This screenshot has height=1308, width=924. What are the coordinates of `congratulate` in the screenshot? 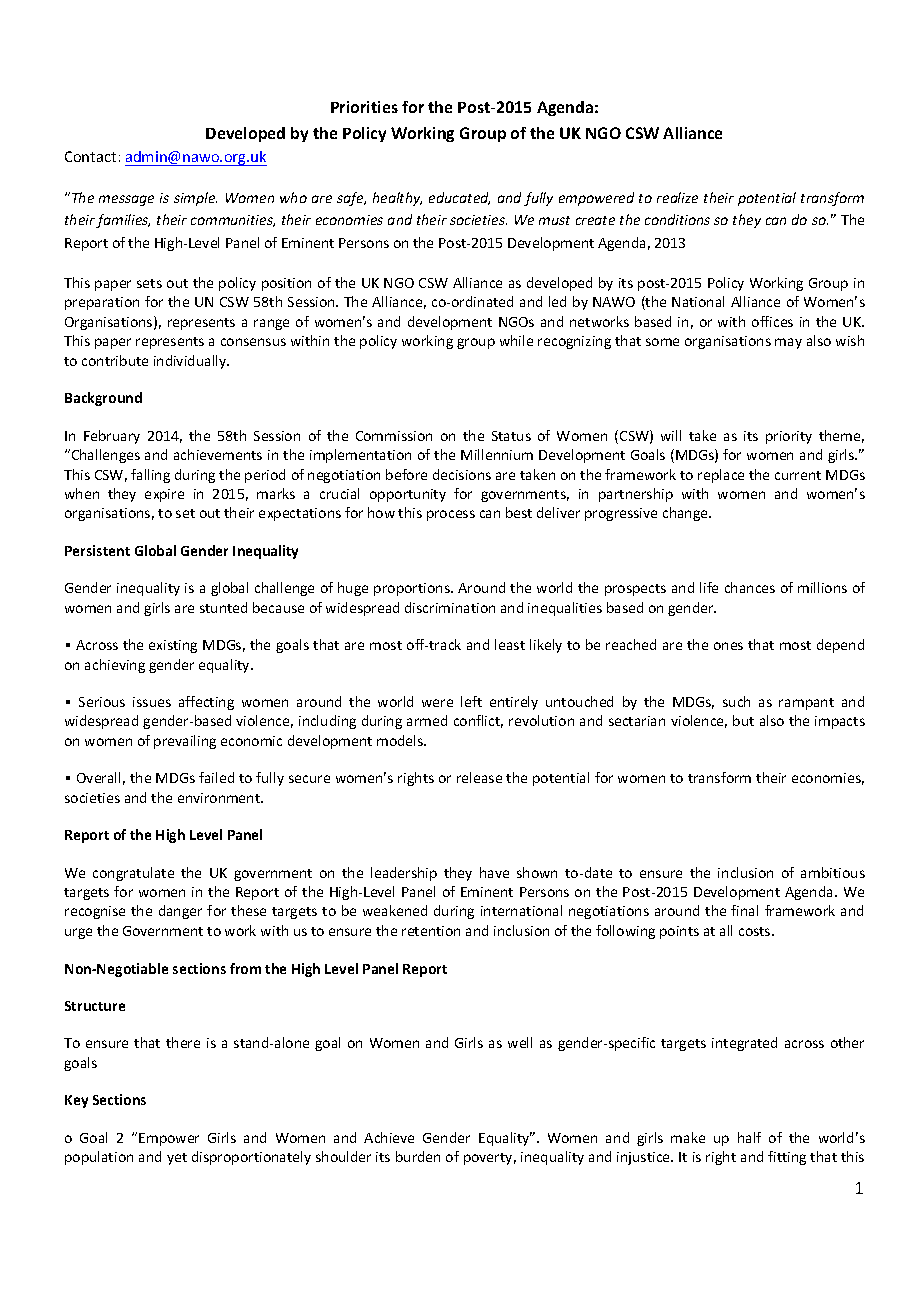 It's located at (133, 874).
